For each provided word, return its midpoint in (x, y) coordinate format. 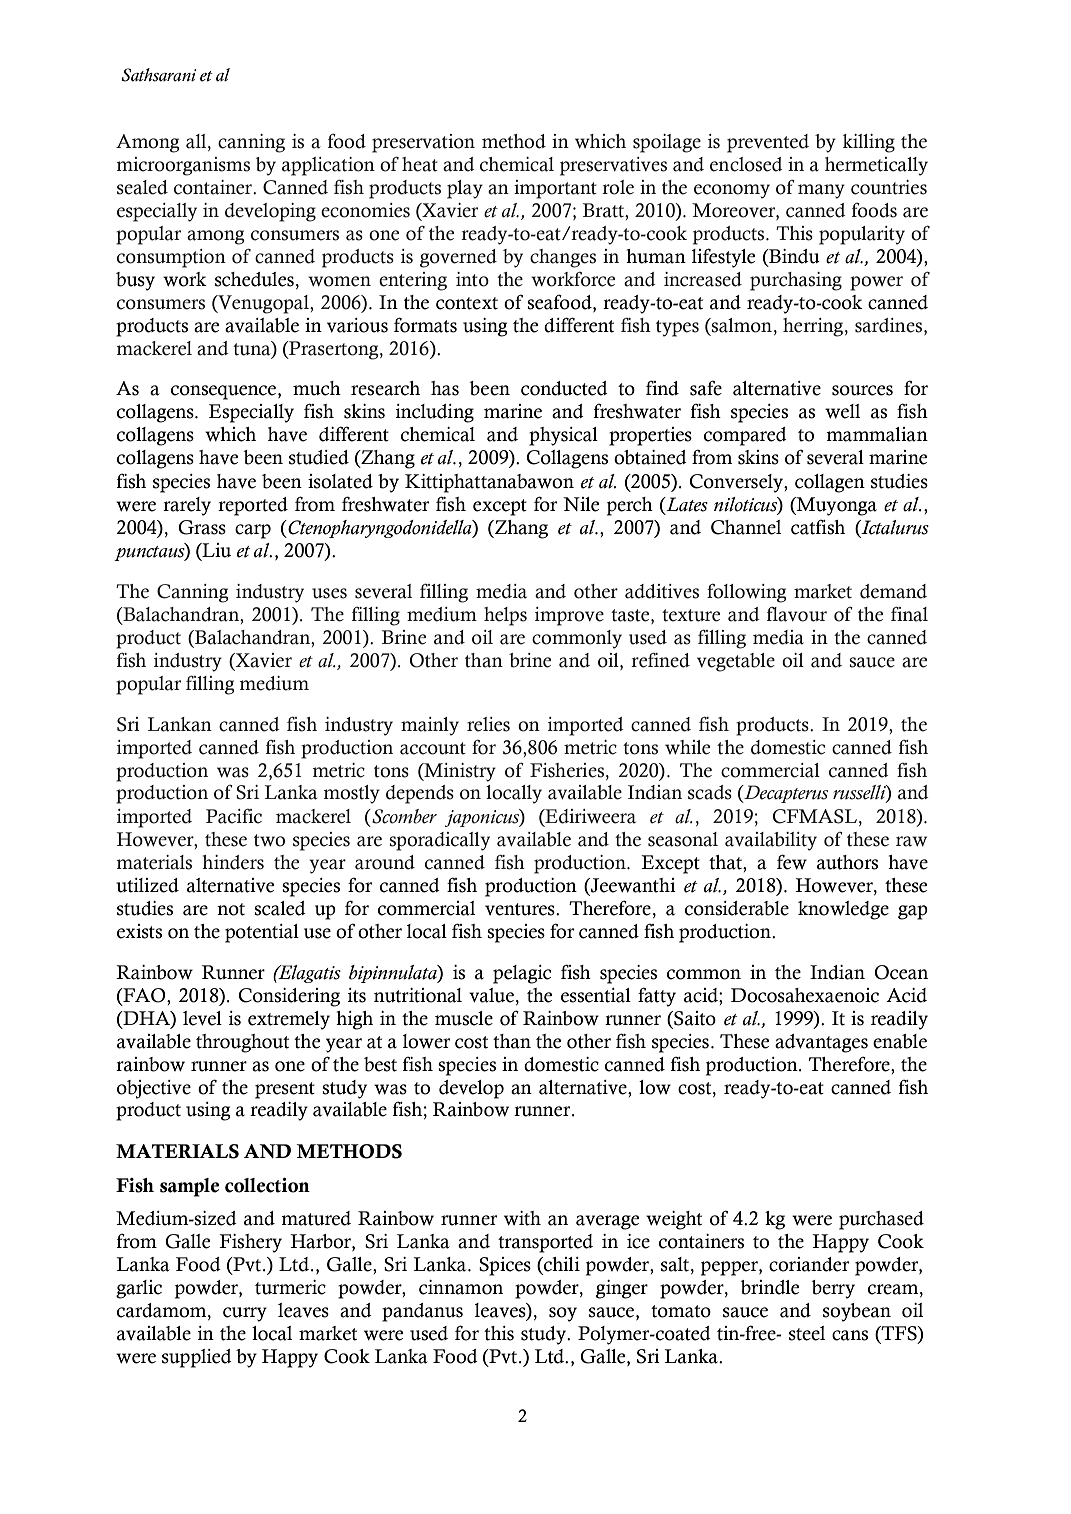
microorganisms (183, 166)
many (821, 191)
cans (850, 1335)
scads (710, 792)
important (555, 189)
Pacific (234, 816)
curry (245, 1314)
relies (488, 724)
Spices (505, 1266)
